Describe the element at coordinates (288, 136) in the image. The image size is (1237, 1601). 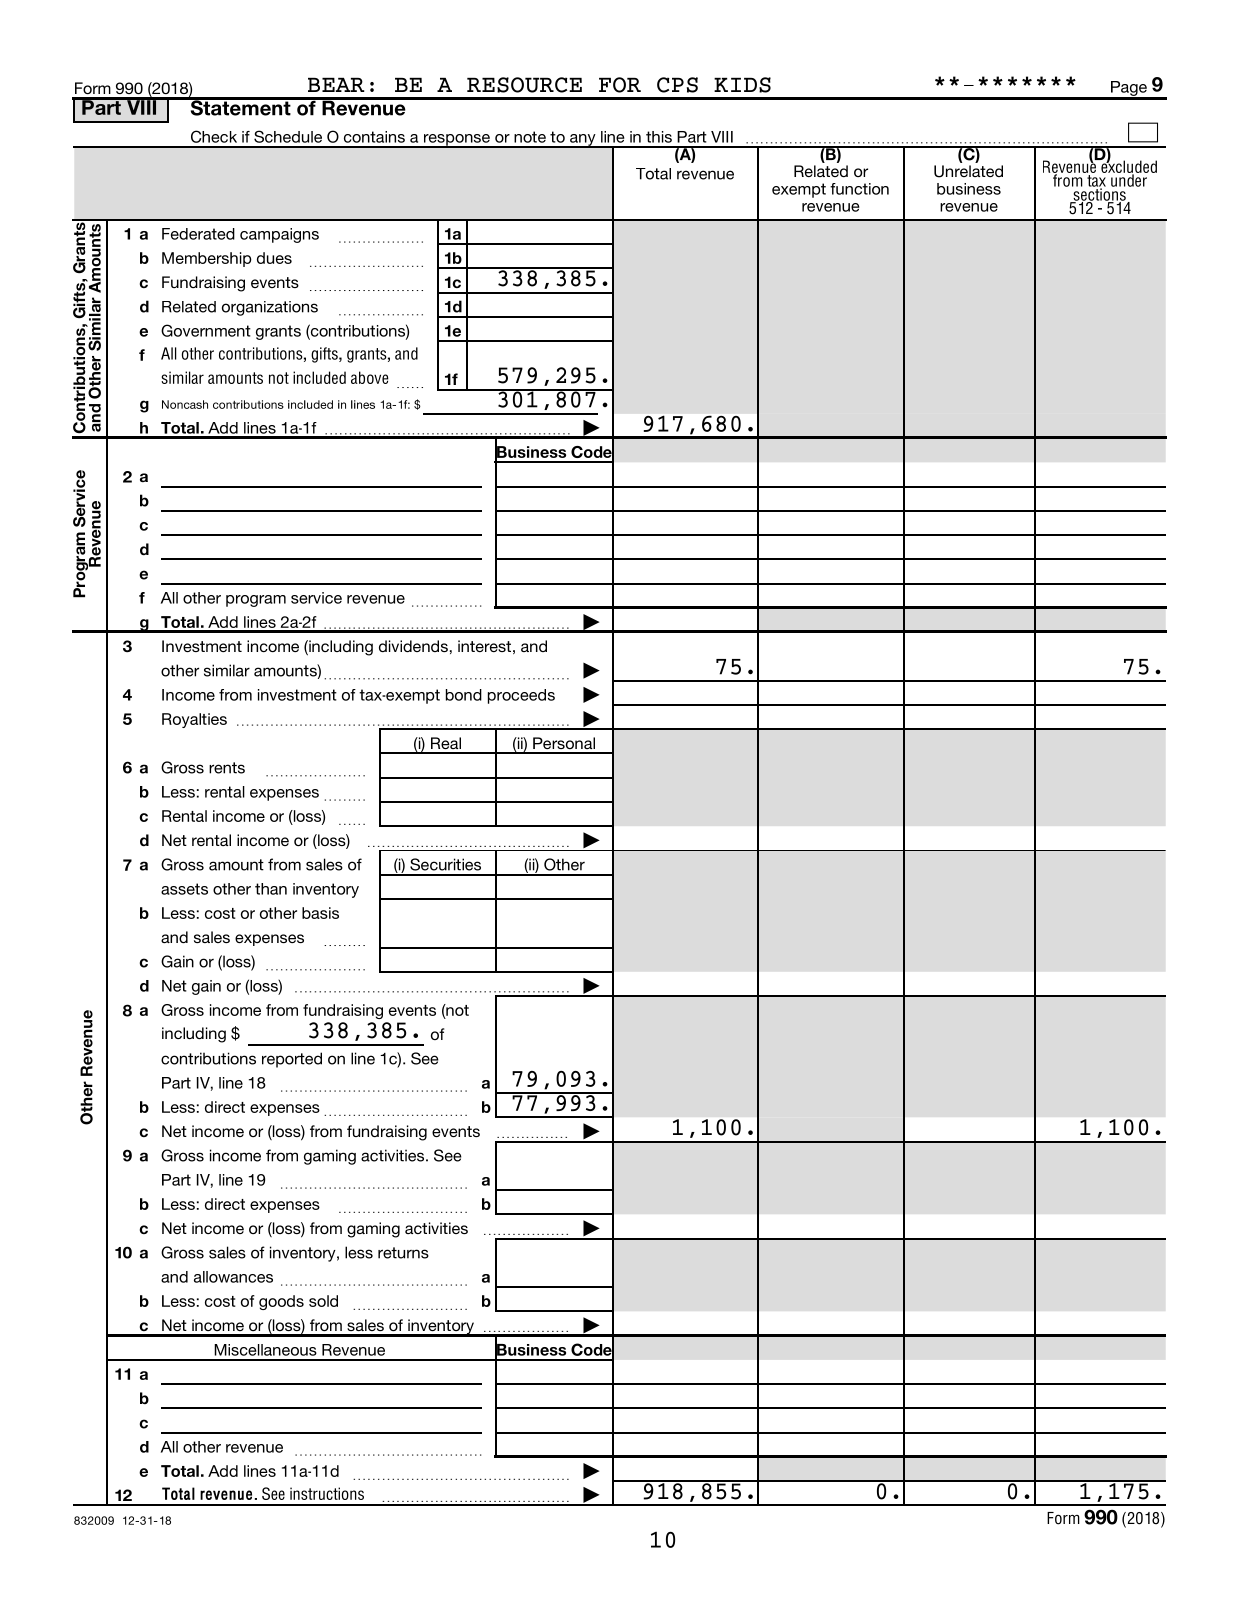
I see `Schedule` at that location.
